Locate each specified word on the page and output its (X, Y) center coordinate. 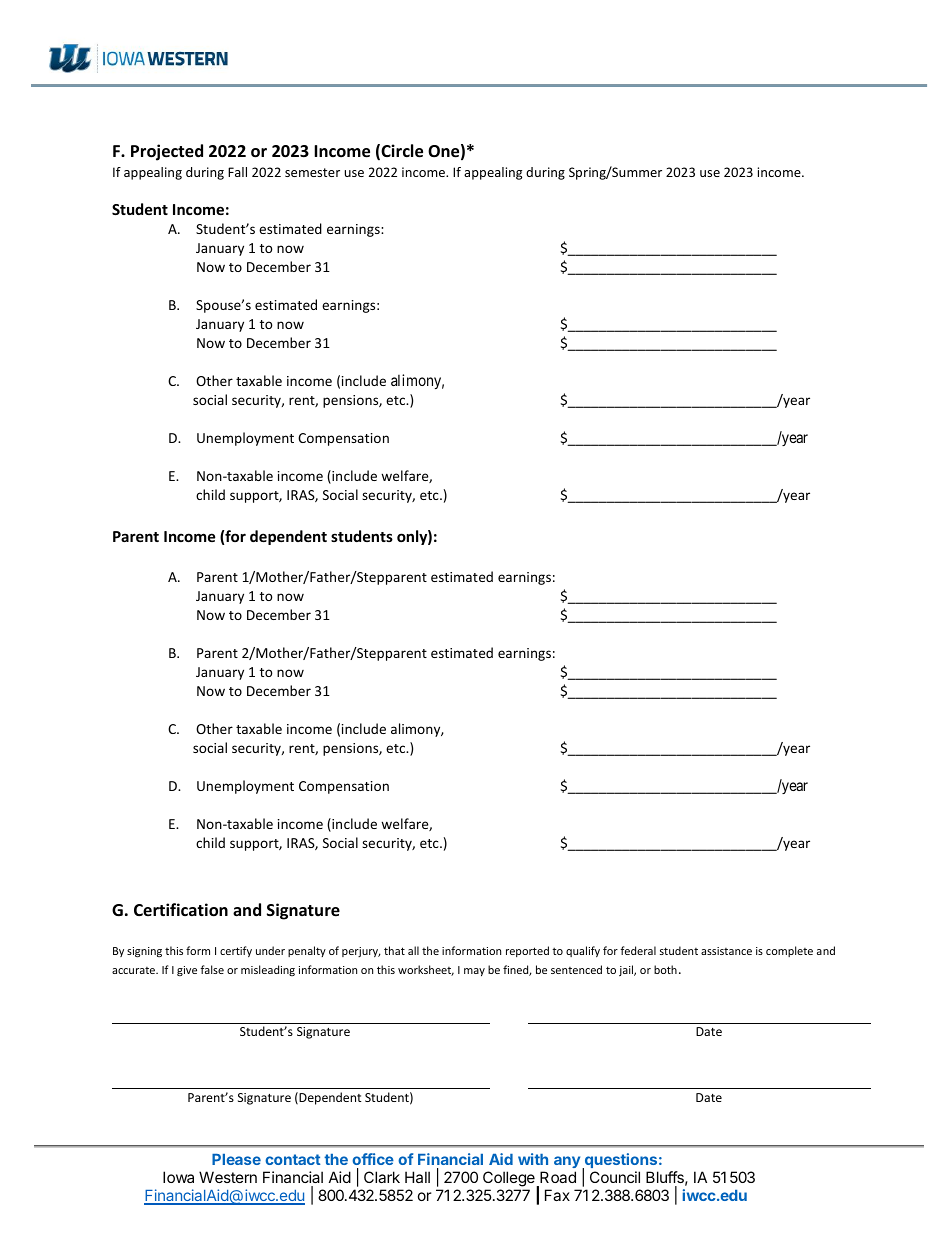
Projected (167, 152)
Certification (181, 910)
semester (312, 172)
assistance (726, 951)
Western (228, 1177)
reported (527, 951)
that (394, 950)
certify (236, 951)
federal (638, 950)
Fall (237, 172)
